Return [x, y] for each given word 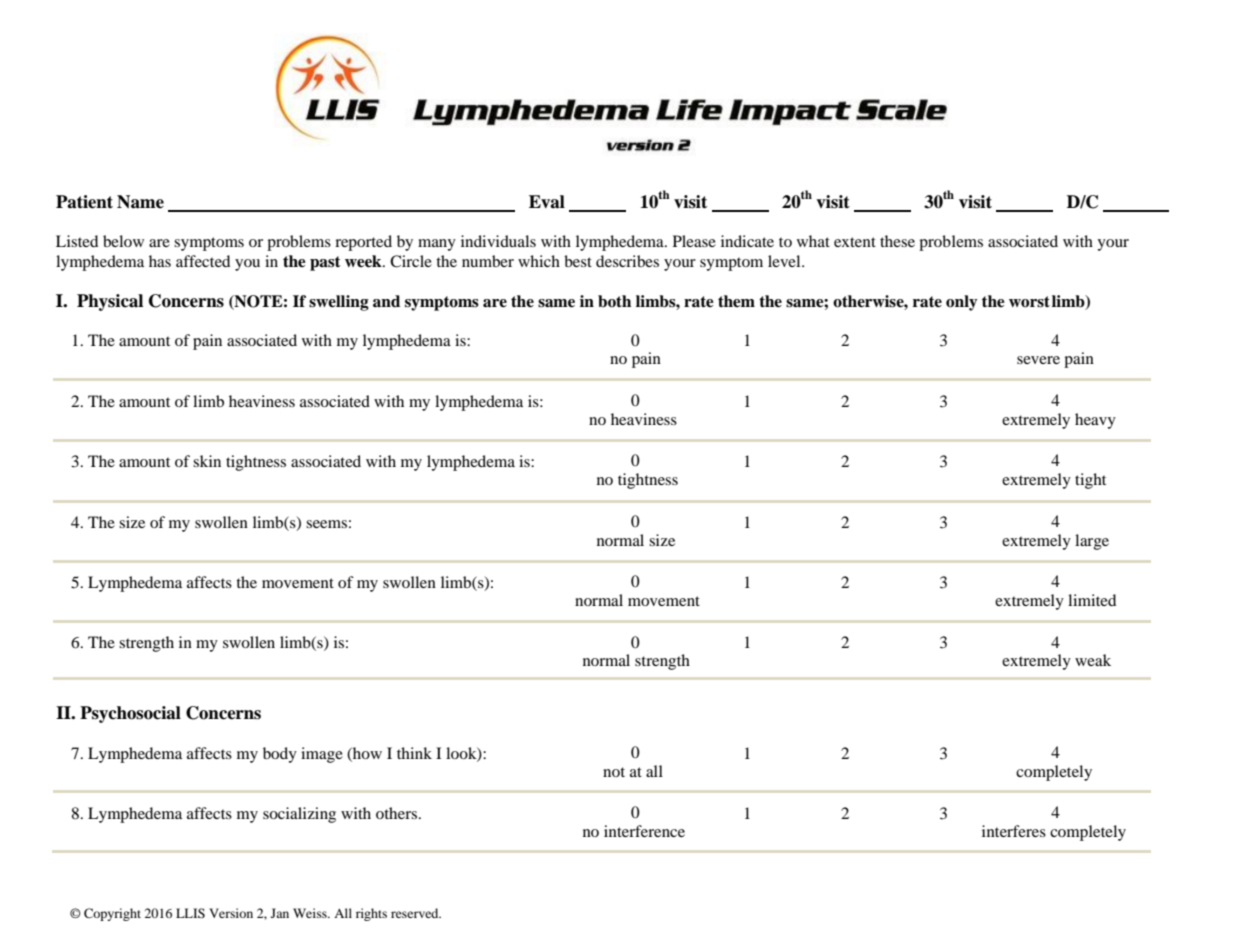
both [614, 301]
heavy [1095, 421]
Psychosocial [130, 714]
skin [207, 461]
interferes [1014, 831]
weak [1093, 660]
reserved [416, 913]
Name [140, 202]
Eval [547, 202]
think [414, 753]
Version [231, 913]
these [897, 241]
